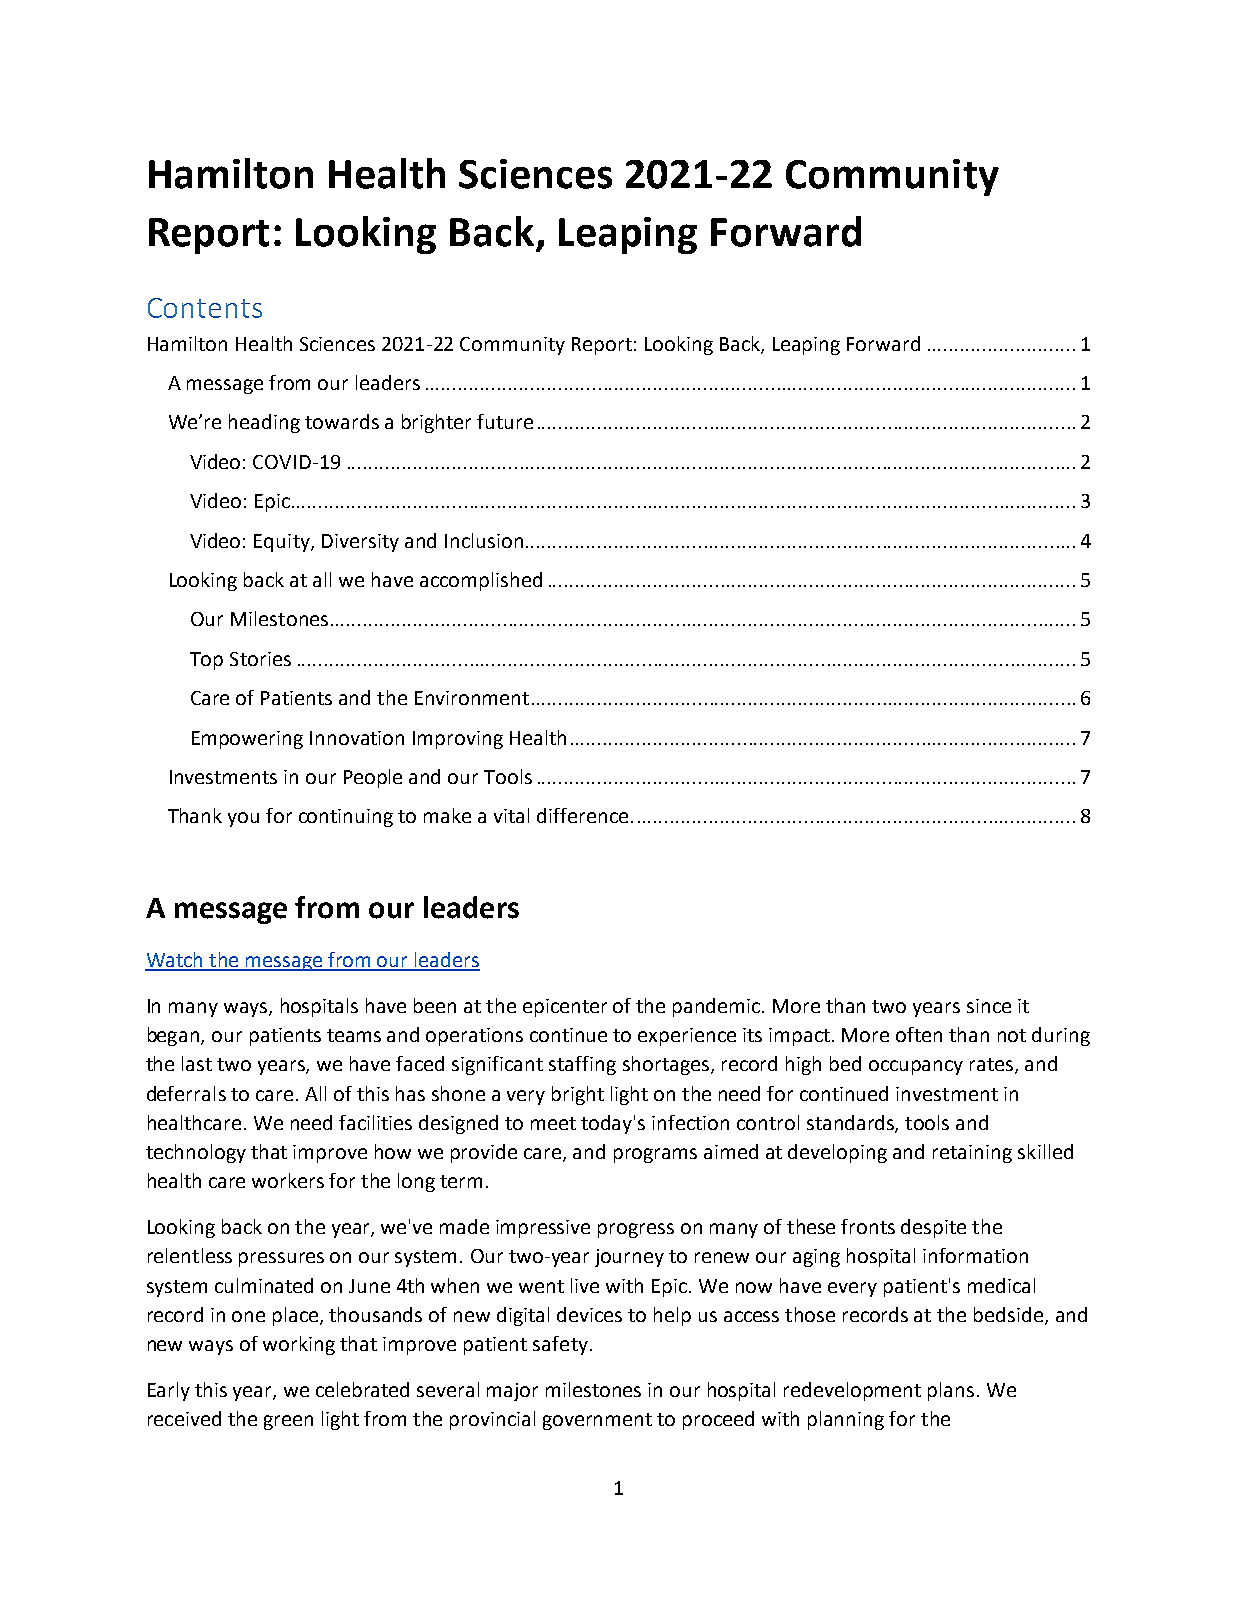  I want to click on programs, so click(655, 1155).
